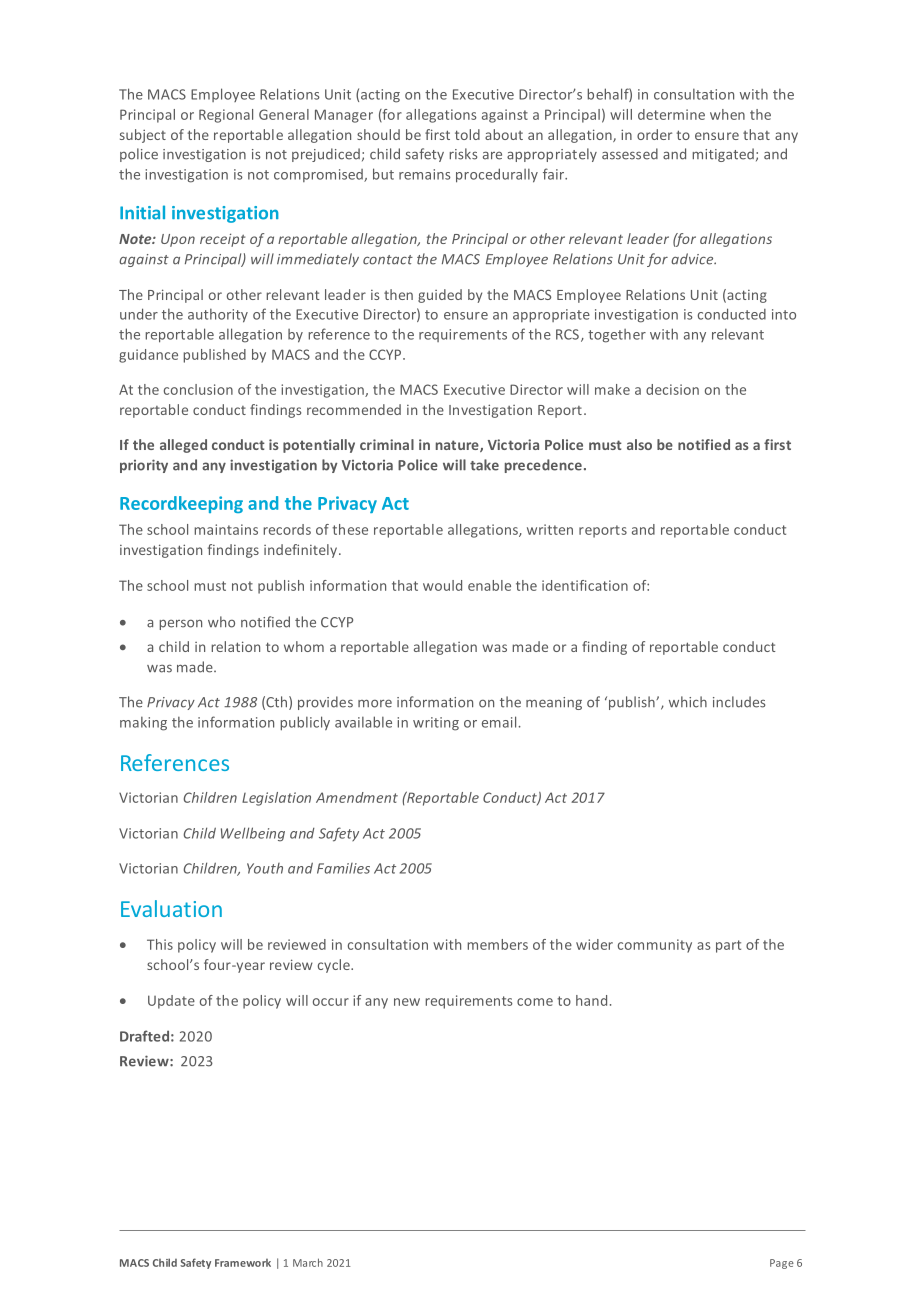 The height and width of the screenshot is (1308, 924). I want to click on This, so click(160, 944).
